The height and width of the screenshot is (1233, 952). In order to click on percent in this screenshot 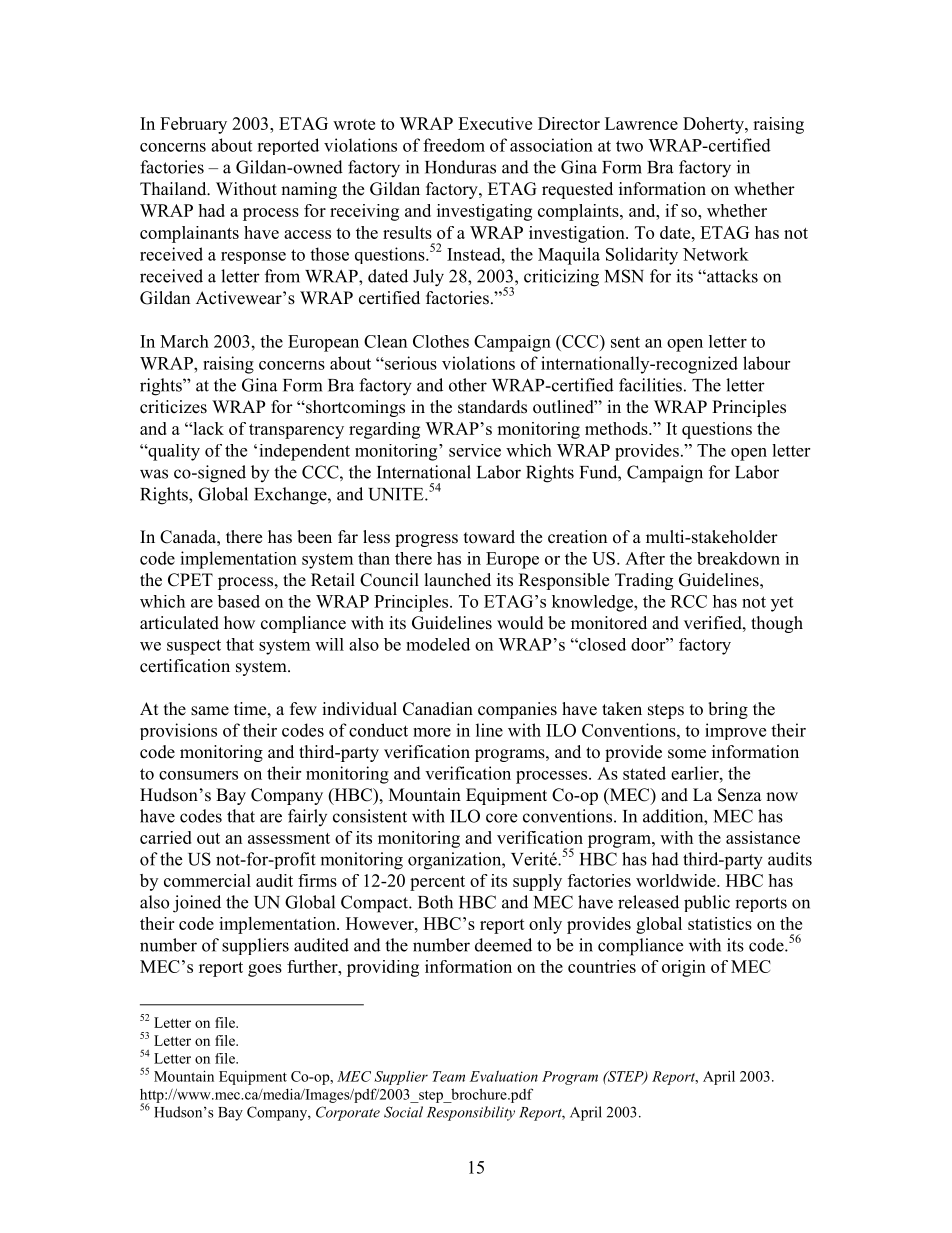, I will do `click(437, 883)`.
